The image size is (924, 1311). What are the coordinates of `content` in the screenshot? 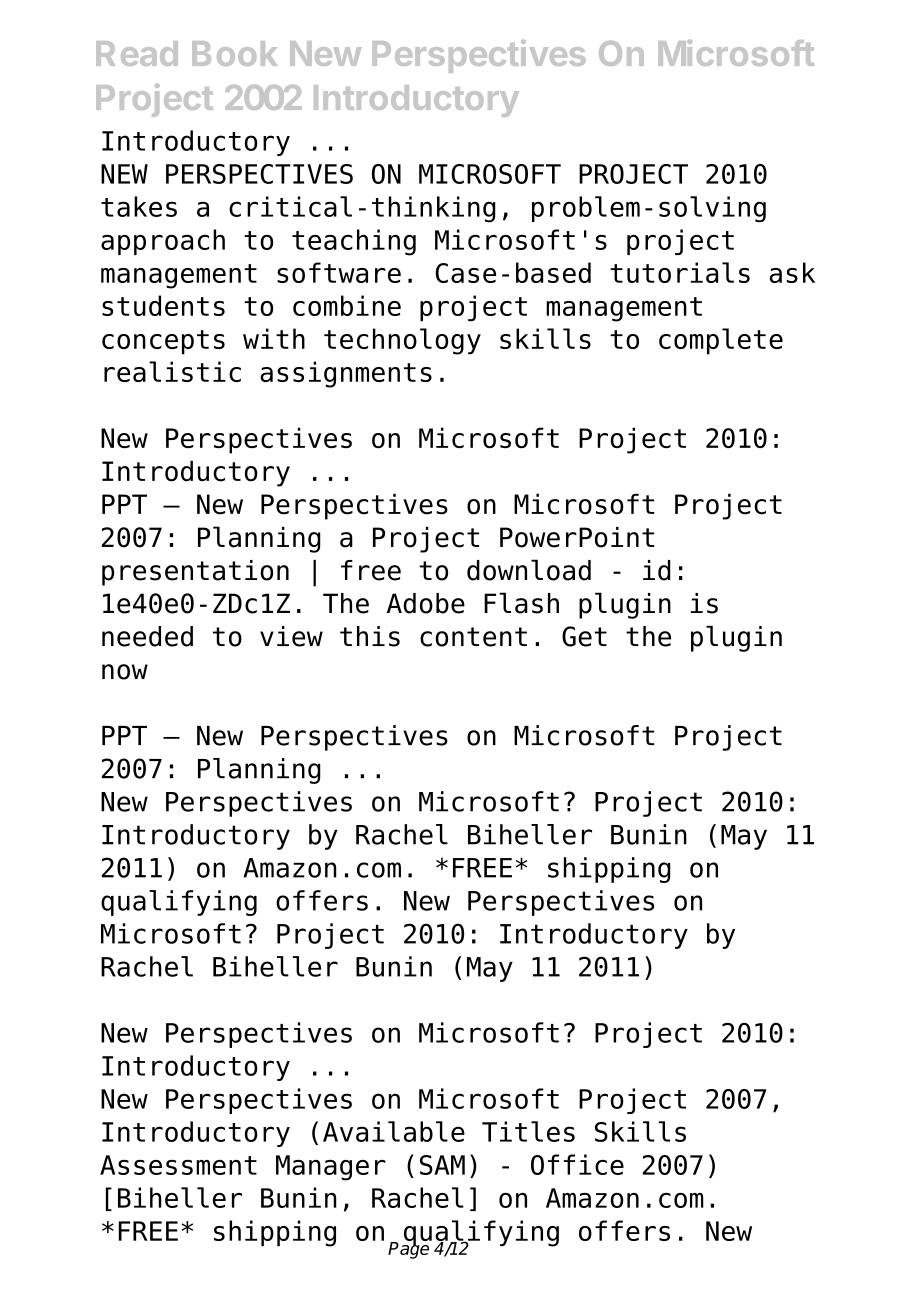 It's located at (473, 637).
